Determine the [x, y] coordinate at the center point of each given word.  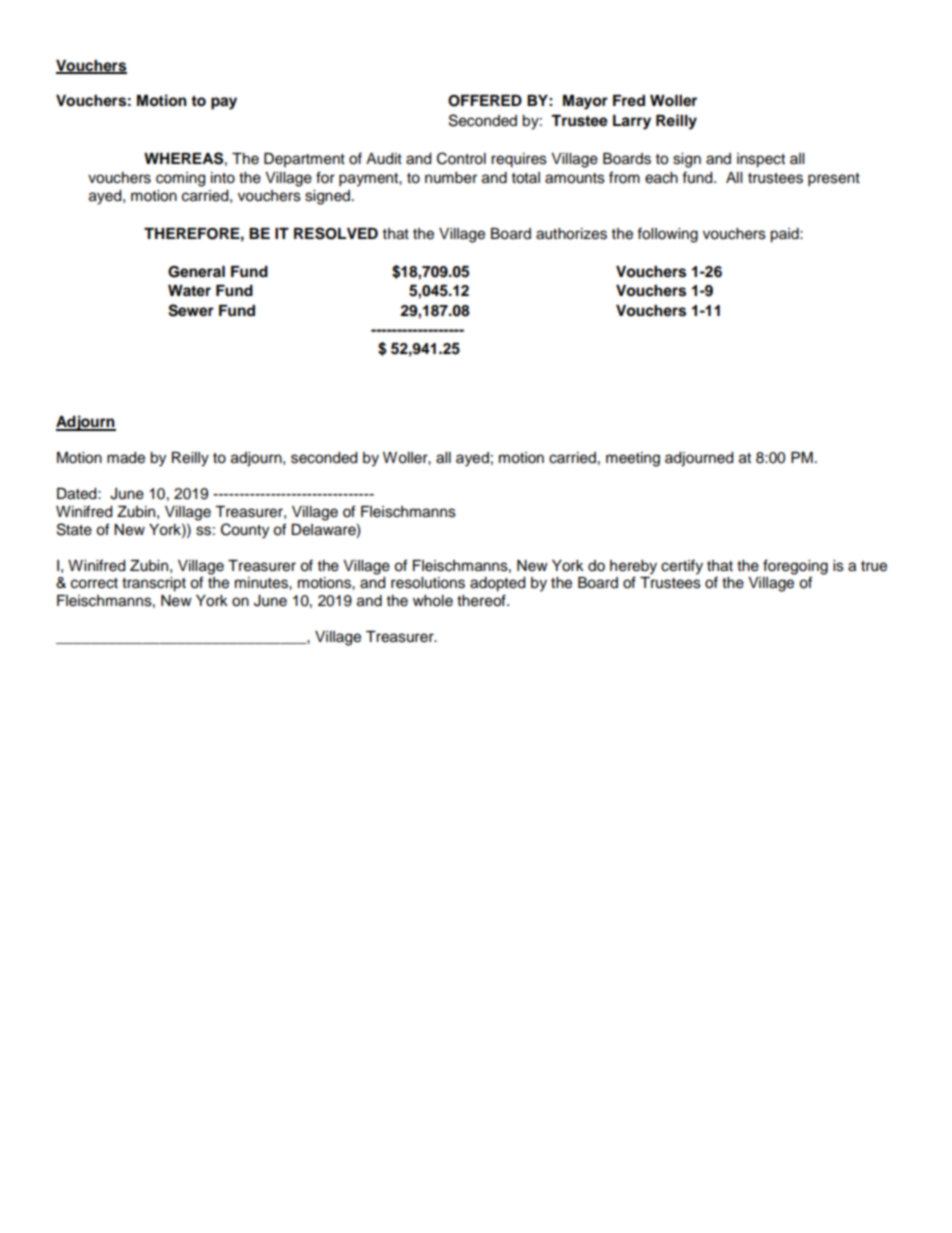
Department [304, 160]
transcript [154, 584]
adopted [497, 584]
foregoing [795, 567]
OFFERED [485, 101]
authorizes [571, 234]
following [667, 235]
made [126, 458]
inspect [761, 160]
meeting [633, 459]
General [196, 272]
